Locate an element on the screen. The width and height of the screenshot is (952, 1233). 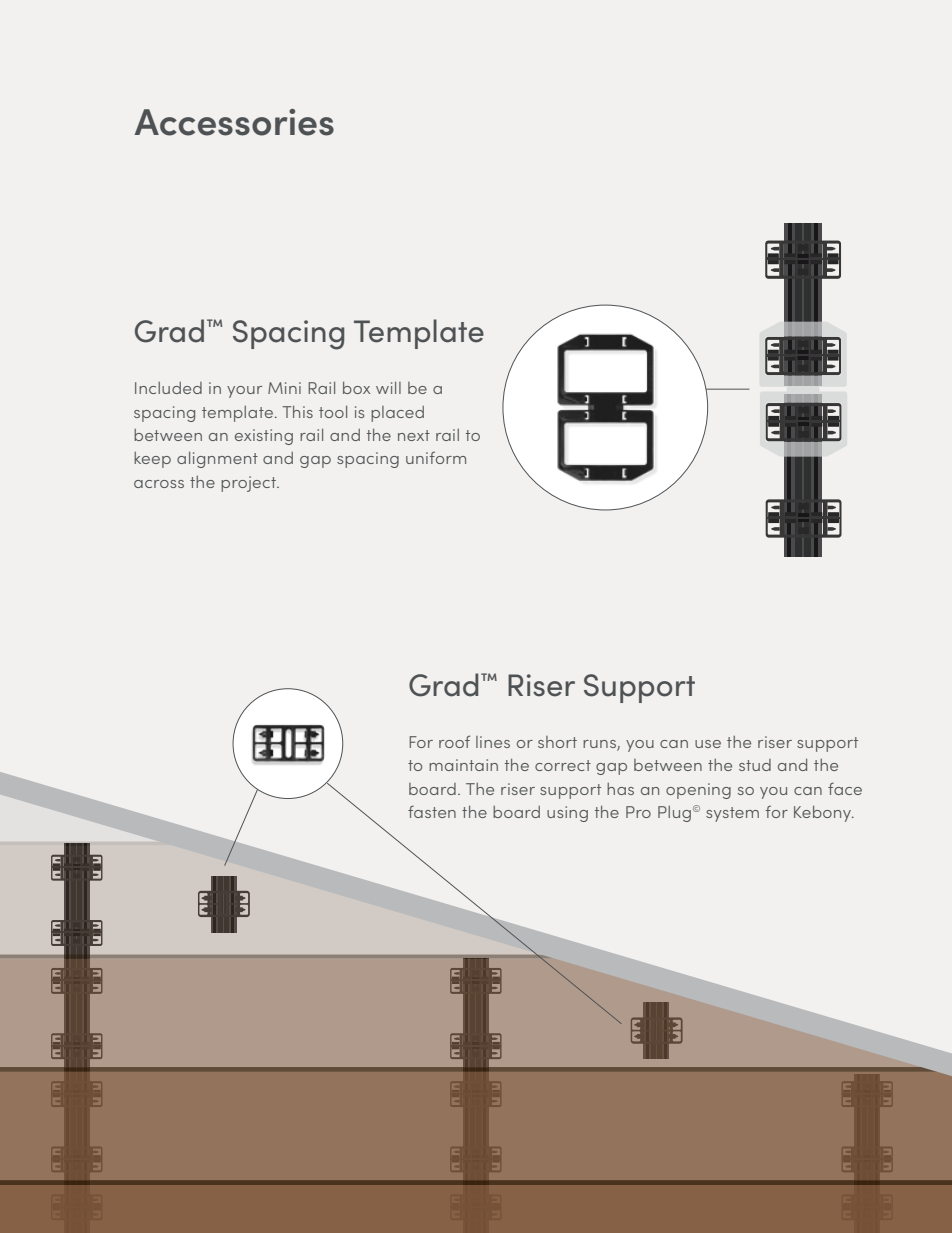
Accessories is located at coordinates (234, 122).
